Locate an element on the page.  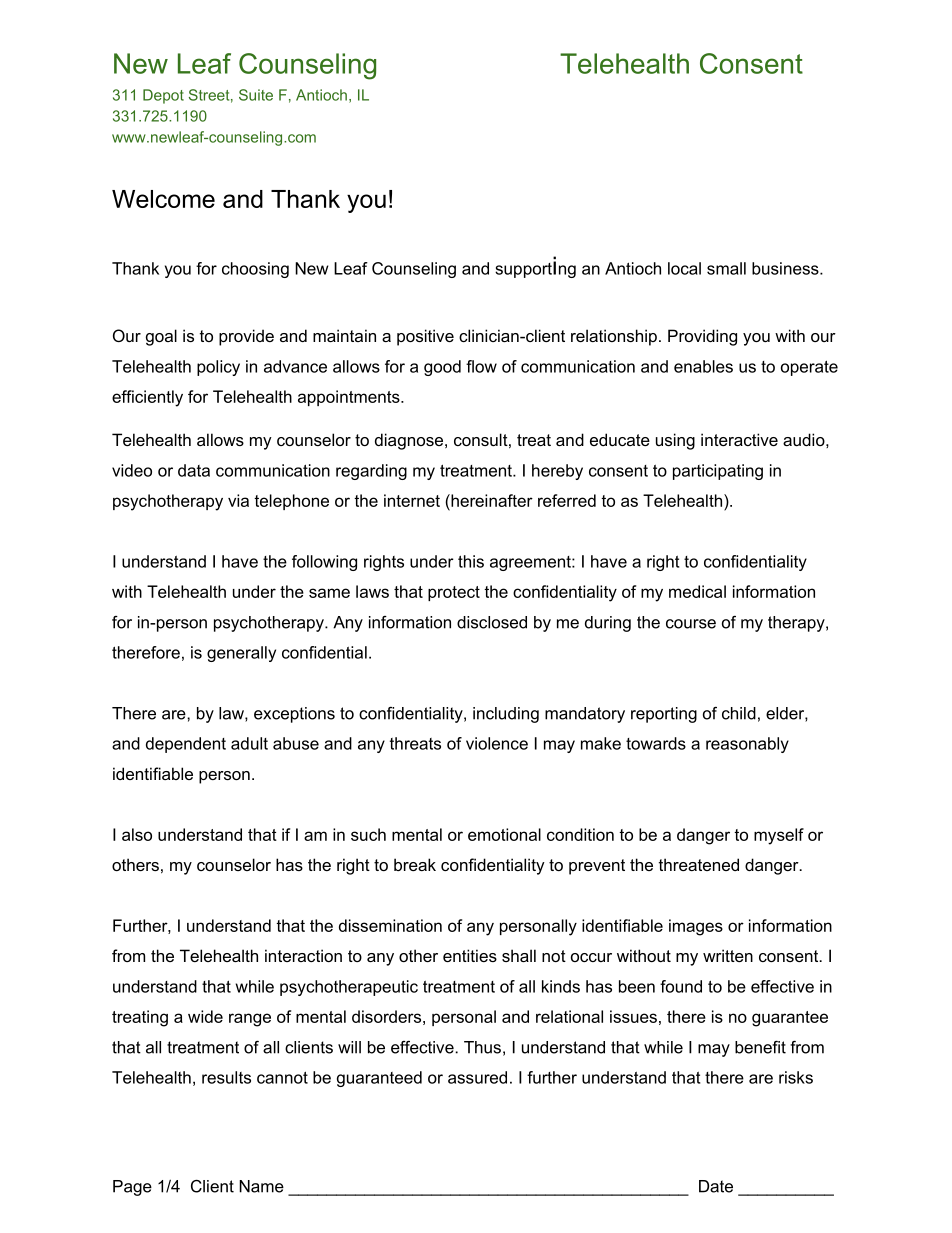
assured is located at coordinates (477, 1077).
